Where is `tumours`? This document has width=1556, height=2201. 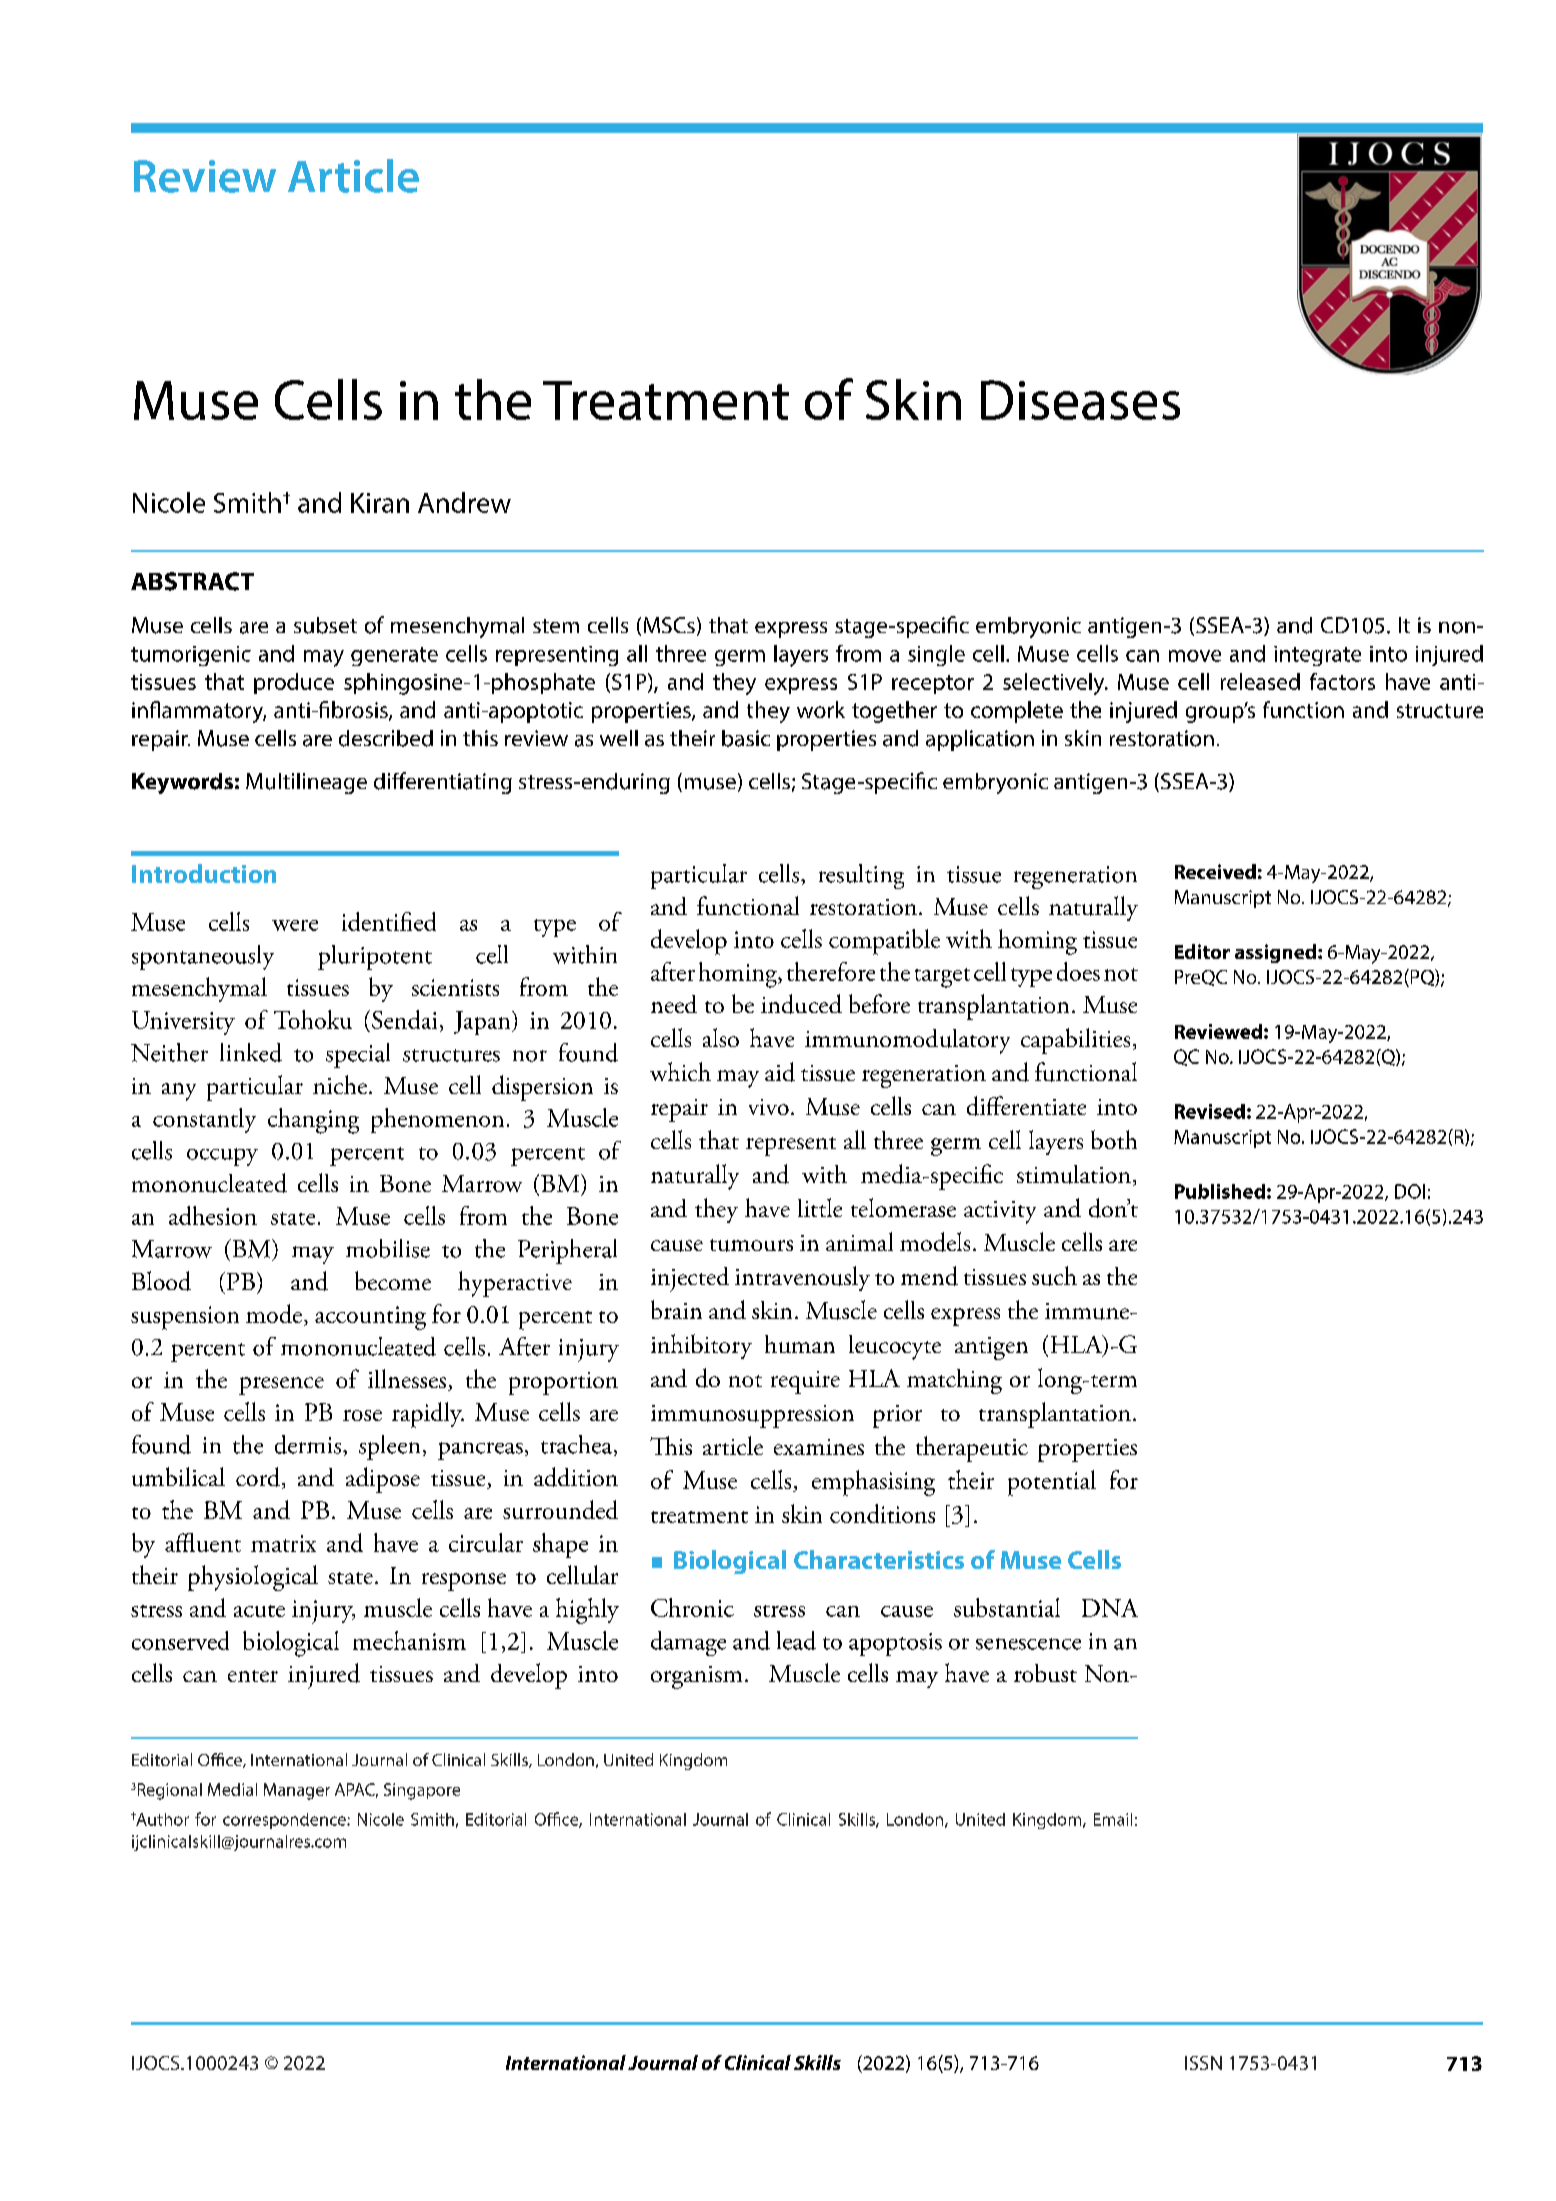 tumours is located at coordinates (751, 1245).
